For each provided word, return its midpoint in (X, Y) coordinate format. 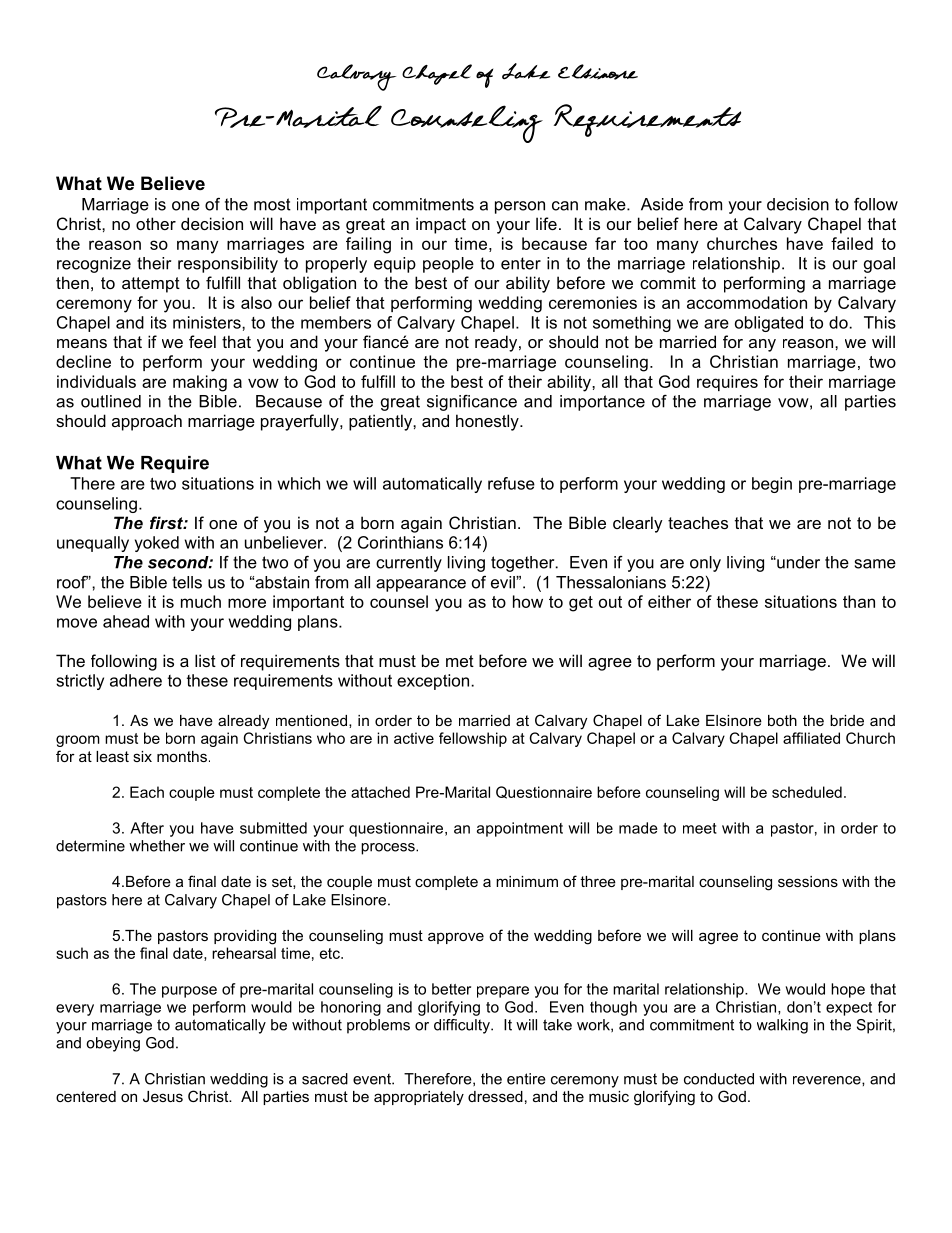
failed (852, 243)
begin (772, 485)
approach (147, 422)
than (859, 601)
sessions (808, 881)
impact (441, 225)
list (205, 660)
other (156, 223)
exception (434, 682)
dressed (495, 1096)
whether (157, 846)
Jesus (163, 1096)
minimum (527, 881)
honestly (488, 422)
